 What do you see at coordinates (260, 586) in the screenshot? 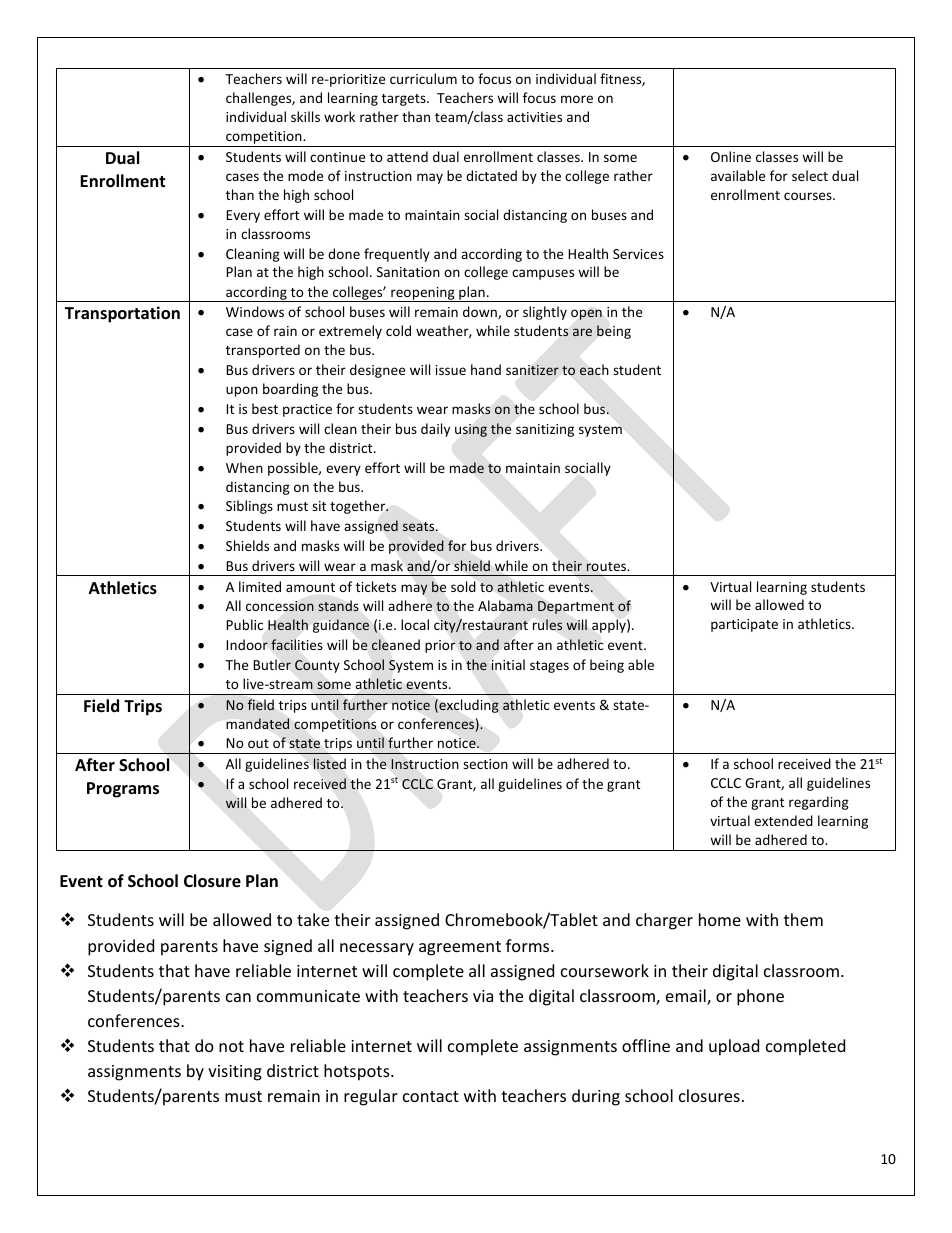
I see `limited` at bounding box center [260, 586].
